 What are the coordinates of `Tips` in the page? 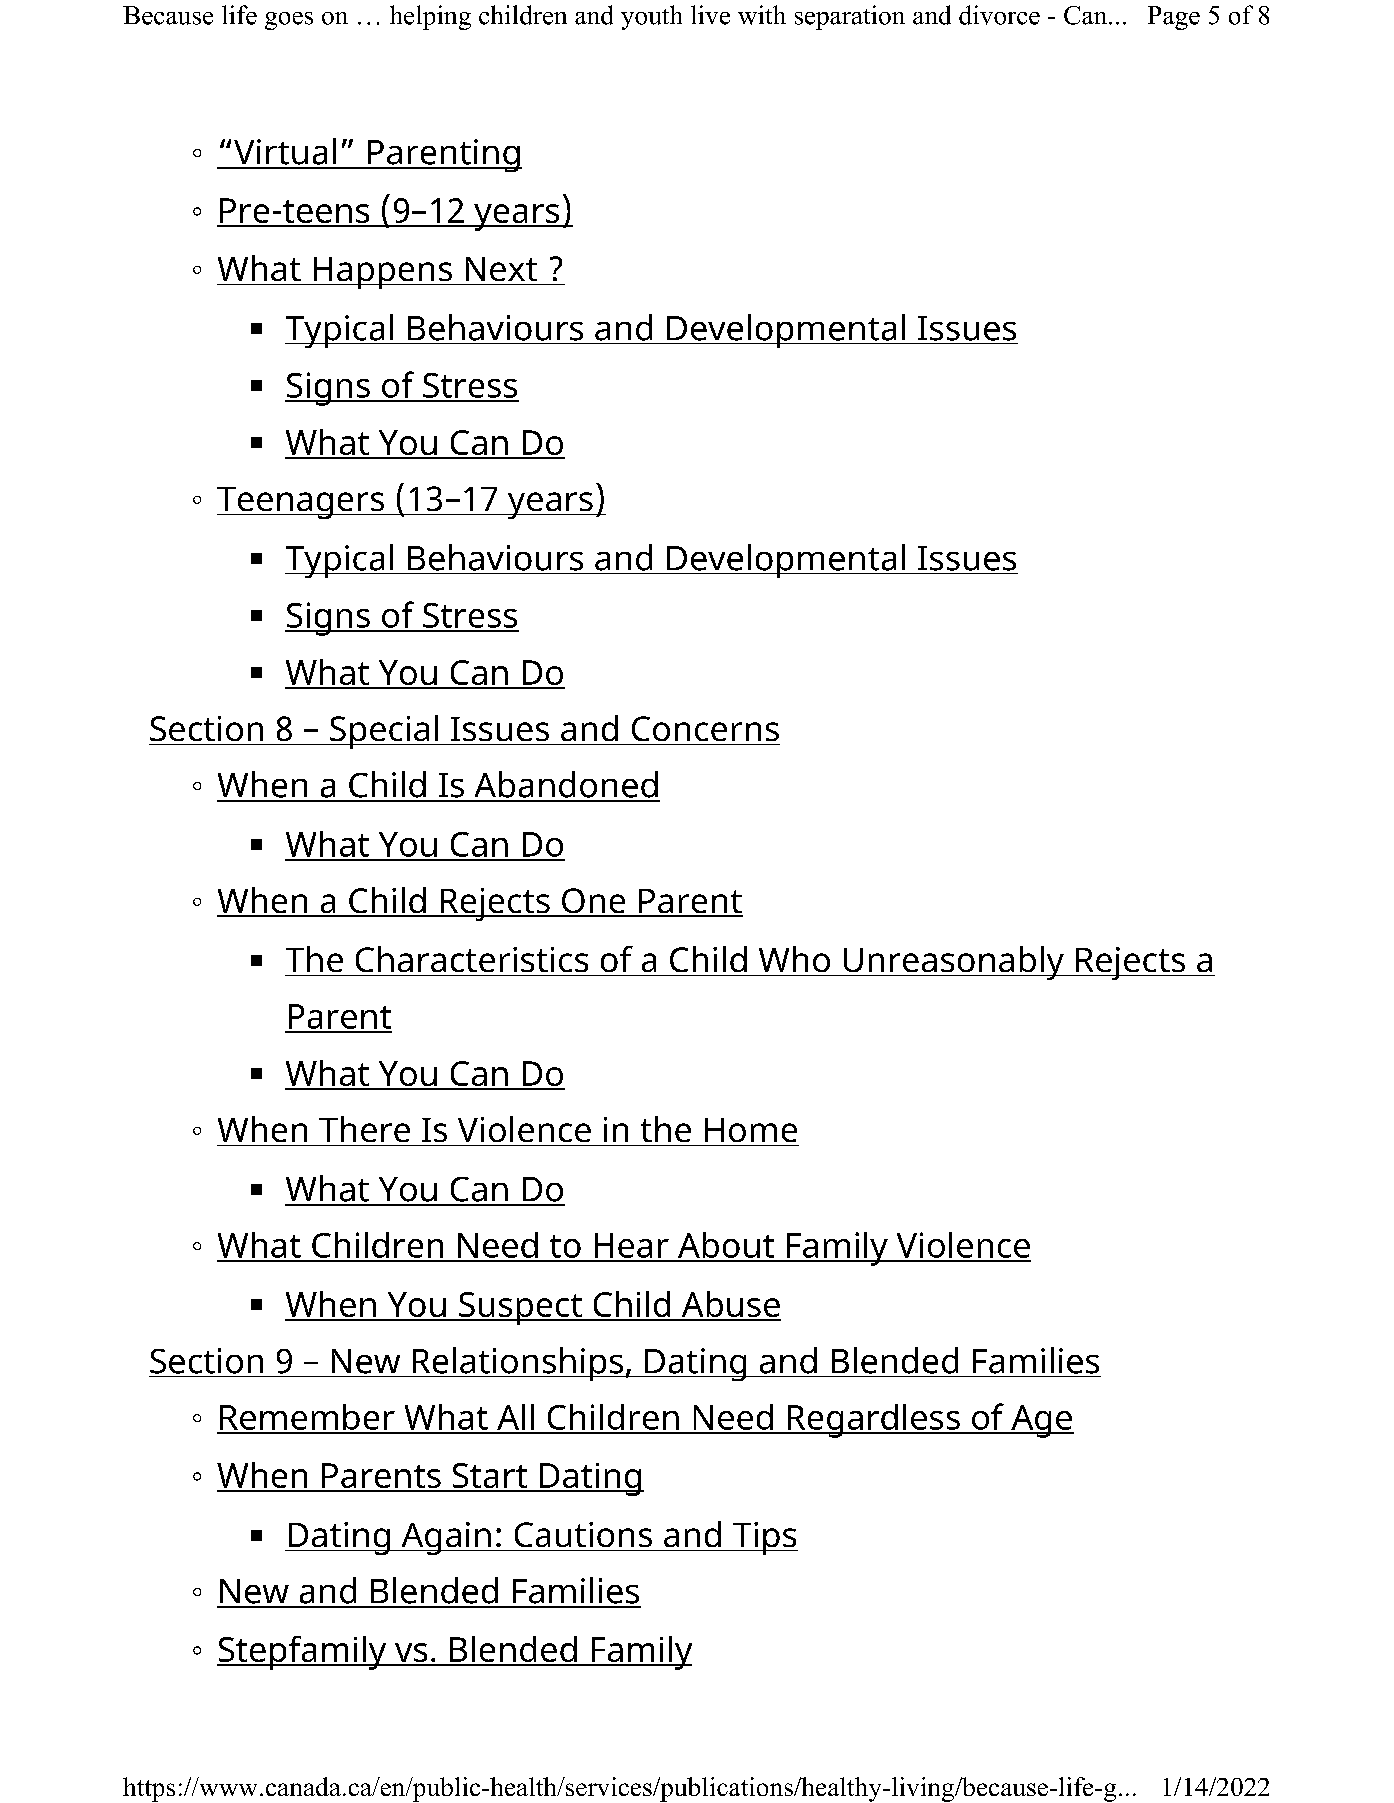 It's located at (764, 1538).
